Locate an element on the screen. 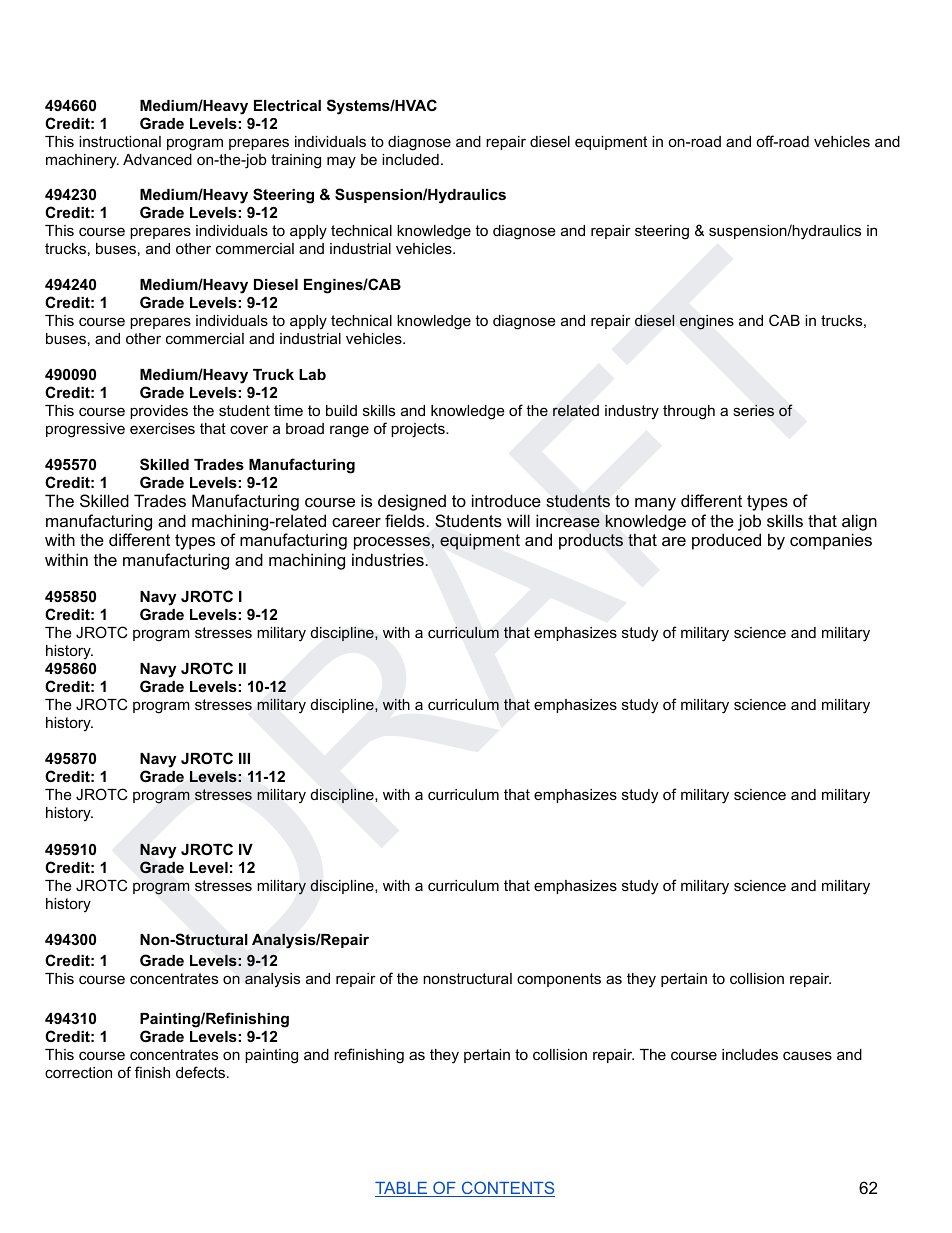 The height and width of the screenshot is (1233, 952). provides is located at coordinates (159, 412).
